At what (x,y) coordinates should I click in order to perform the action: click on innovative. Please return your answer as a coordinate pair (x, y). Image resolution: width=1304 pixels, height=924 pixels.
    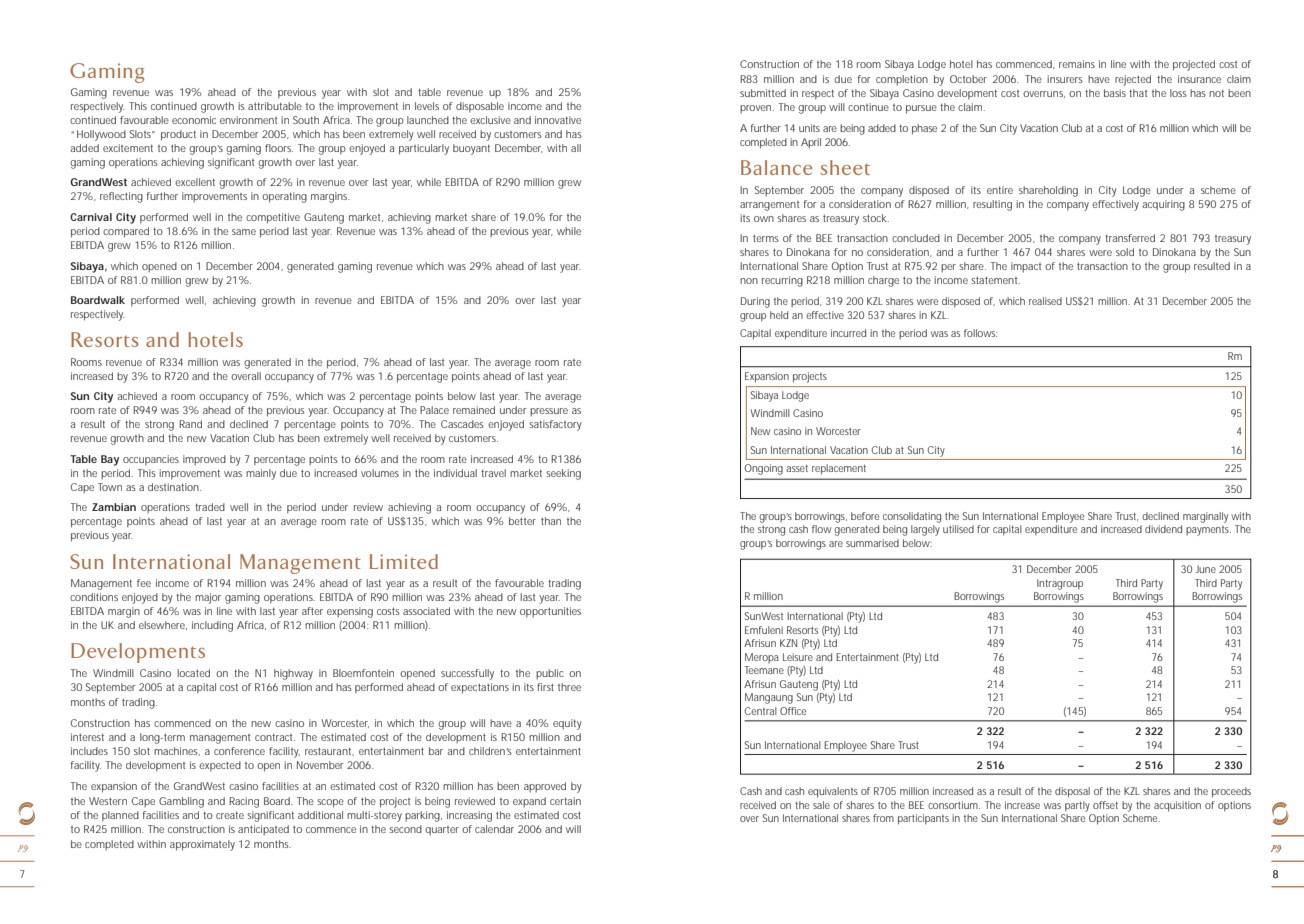
    Looking at the image, I should click on (558, 120).
